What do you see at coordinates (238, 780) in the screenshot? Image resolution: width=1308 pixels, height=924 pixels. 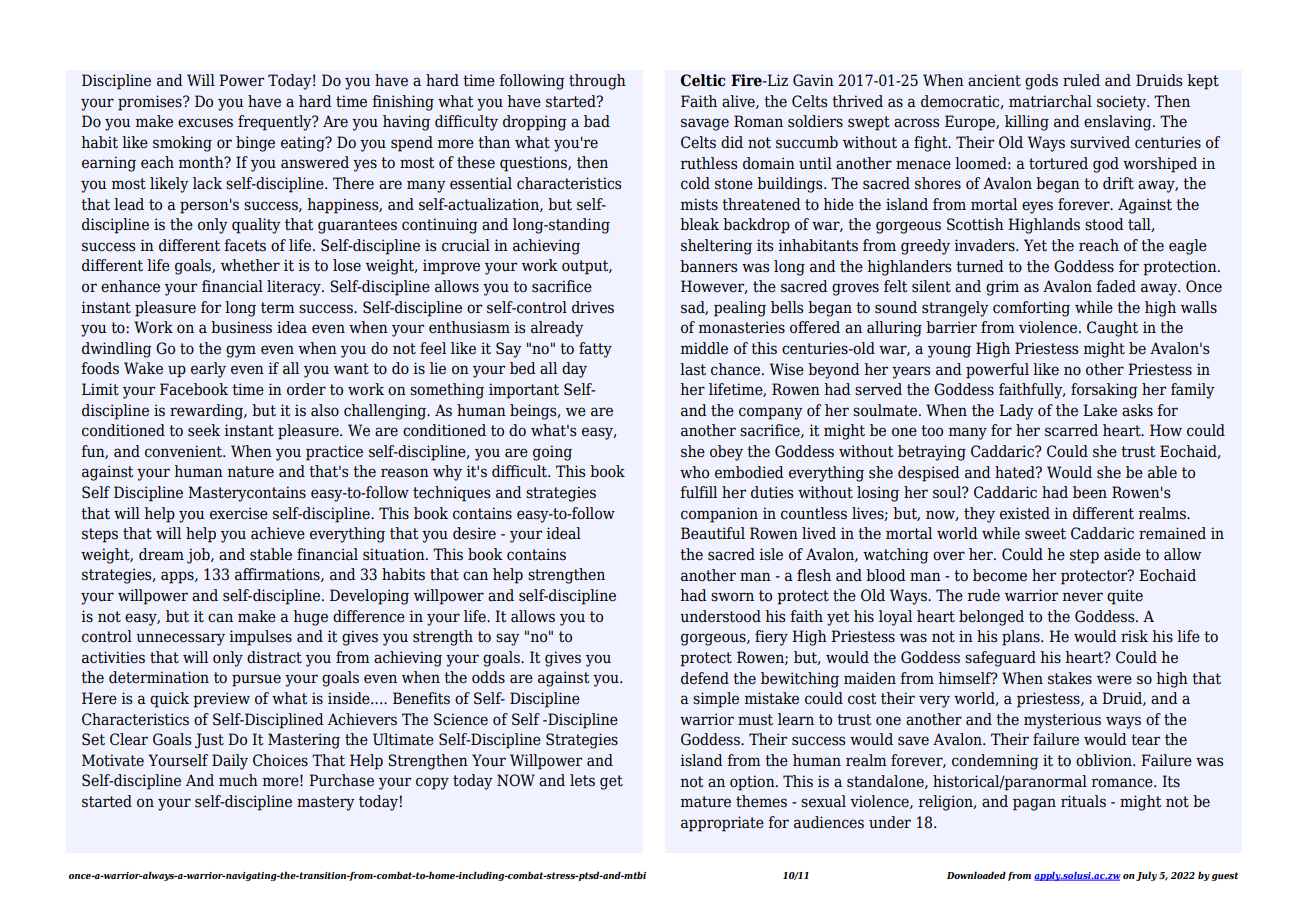 I see `much` at bounding box center [238, 780].
